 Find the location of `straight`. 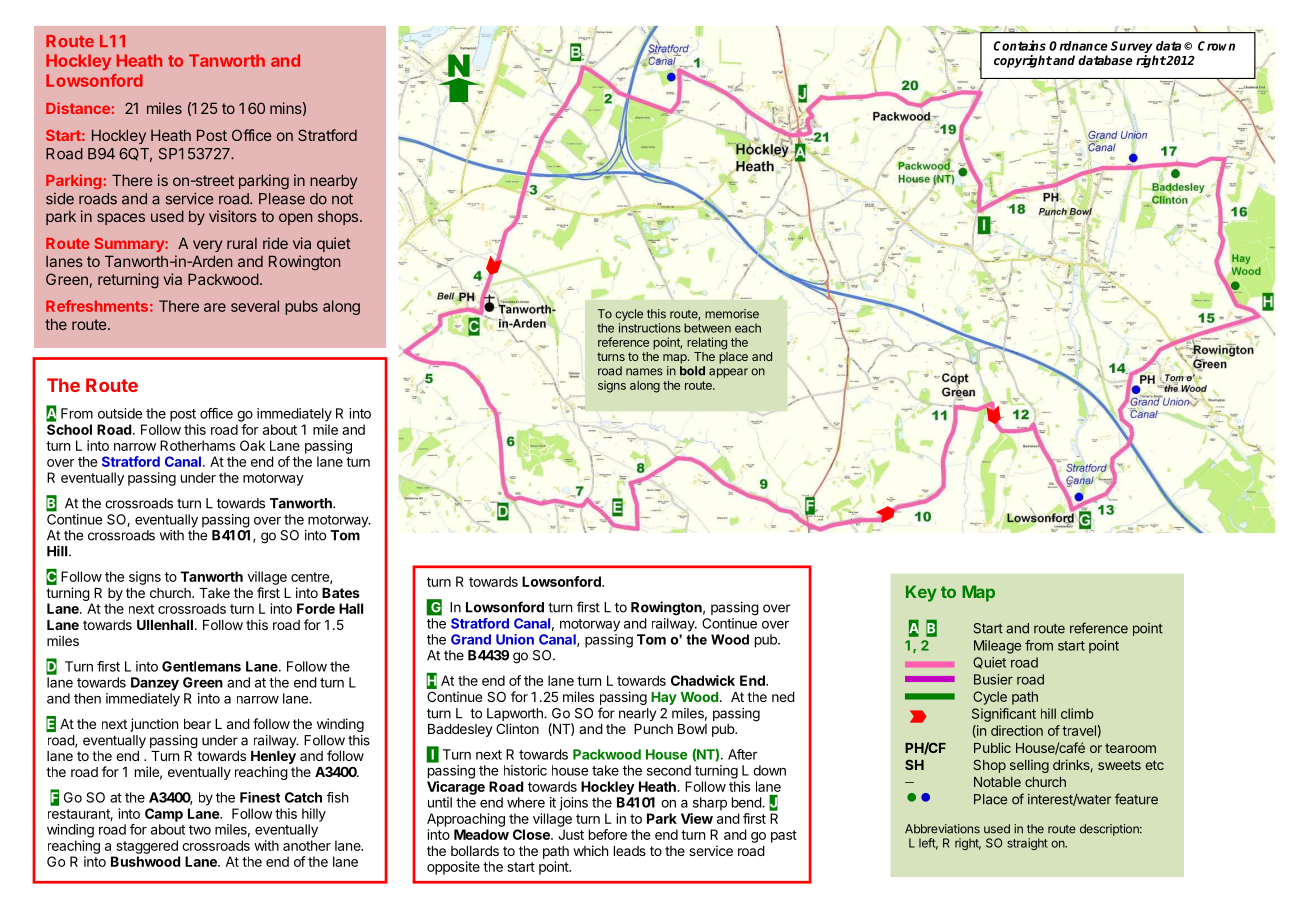

straight is located at coordinates (1027, 844).
